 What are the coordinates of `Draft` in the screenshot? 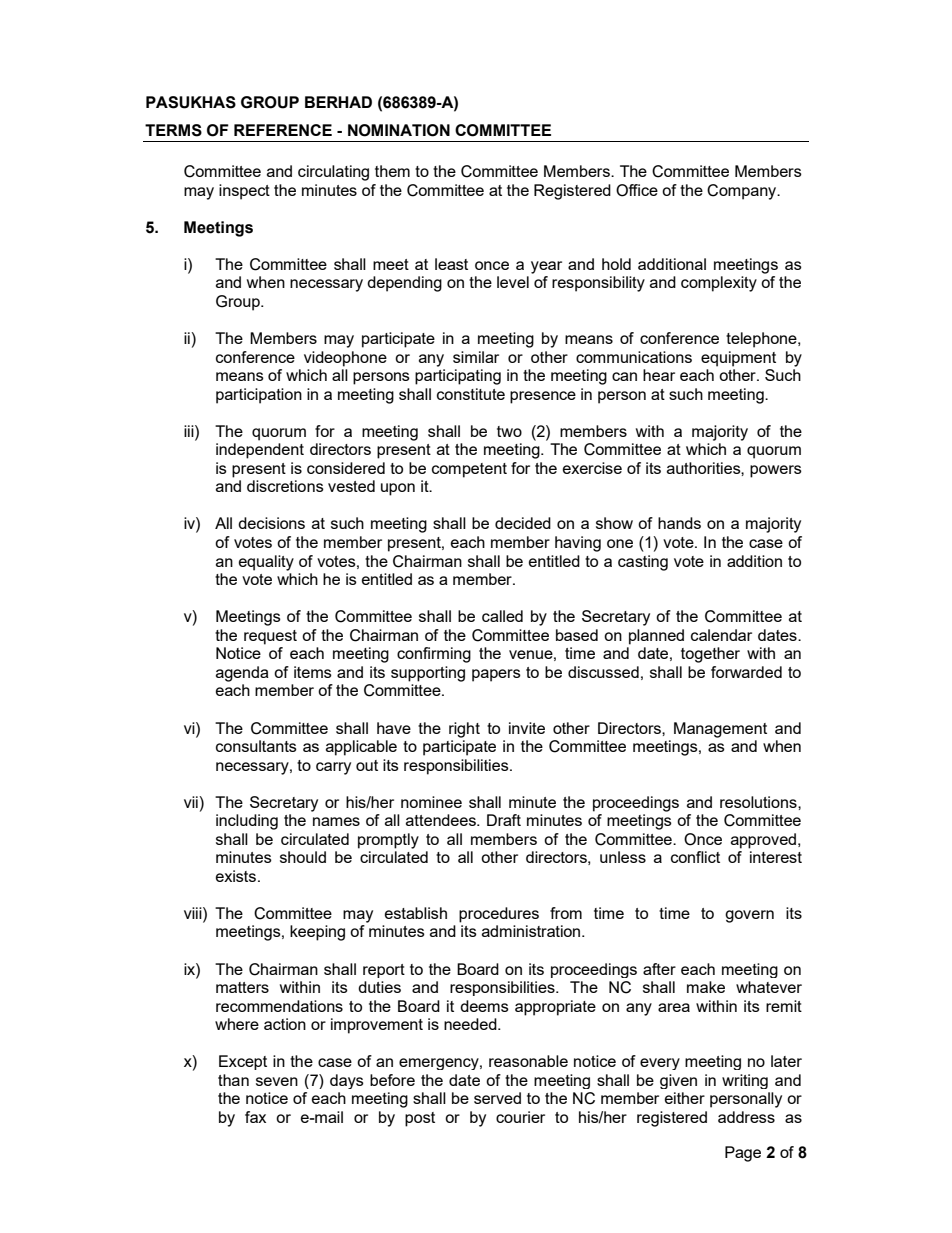 It's located at (504, 820).
